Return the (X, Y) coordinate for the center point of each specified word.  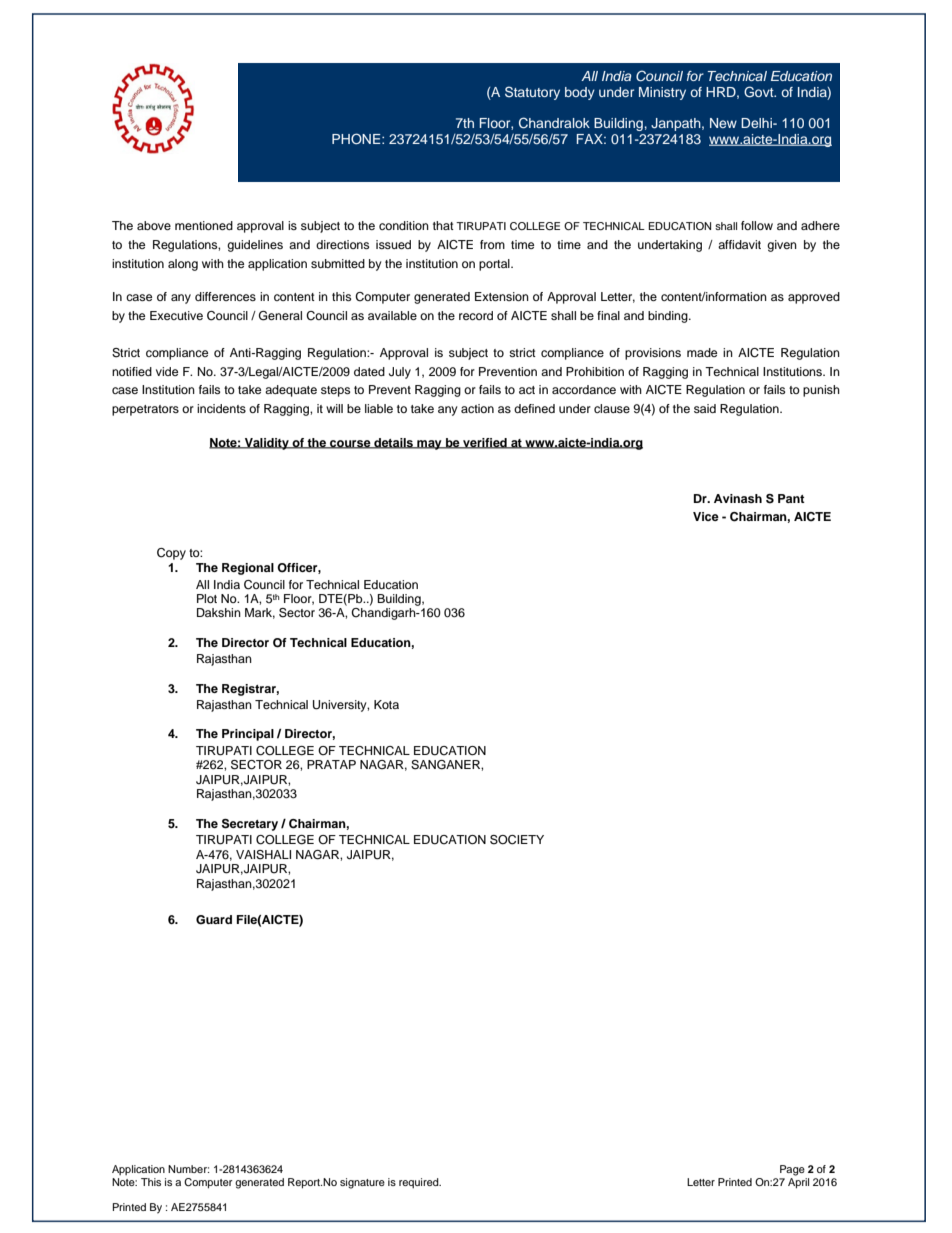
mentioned (204, 225)
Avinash (738, 498)
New (723, 123)
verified (485, 443)
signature (362, 1183)
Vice (706, 516)
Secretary (250, 825)
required (420, 1183)
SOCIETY (517, 840)
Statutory (532, 93)
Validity (267, 444)
